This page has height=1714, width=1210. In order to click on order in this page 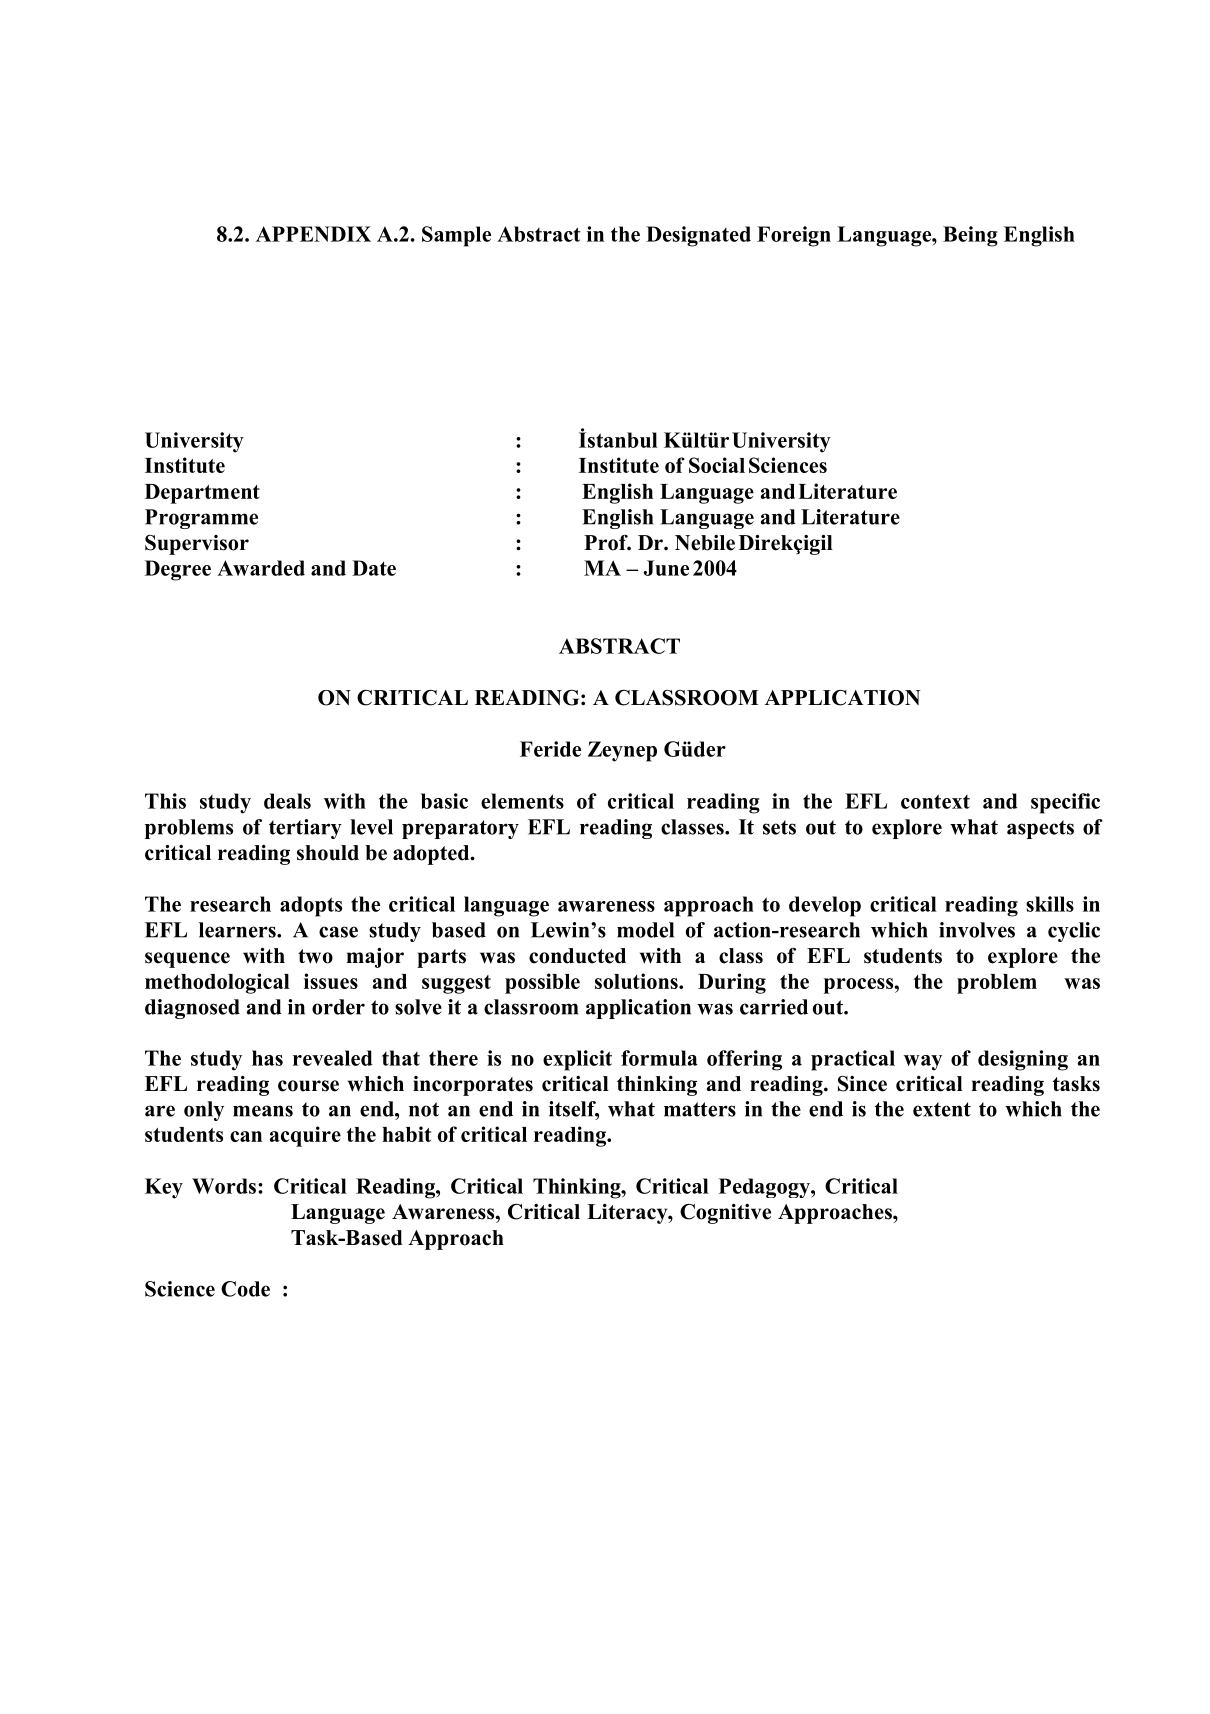, I will do `click(338, 1007)`.
